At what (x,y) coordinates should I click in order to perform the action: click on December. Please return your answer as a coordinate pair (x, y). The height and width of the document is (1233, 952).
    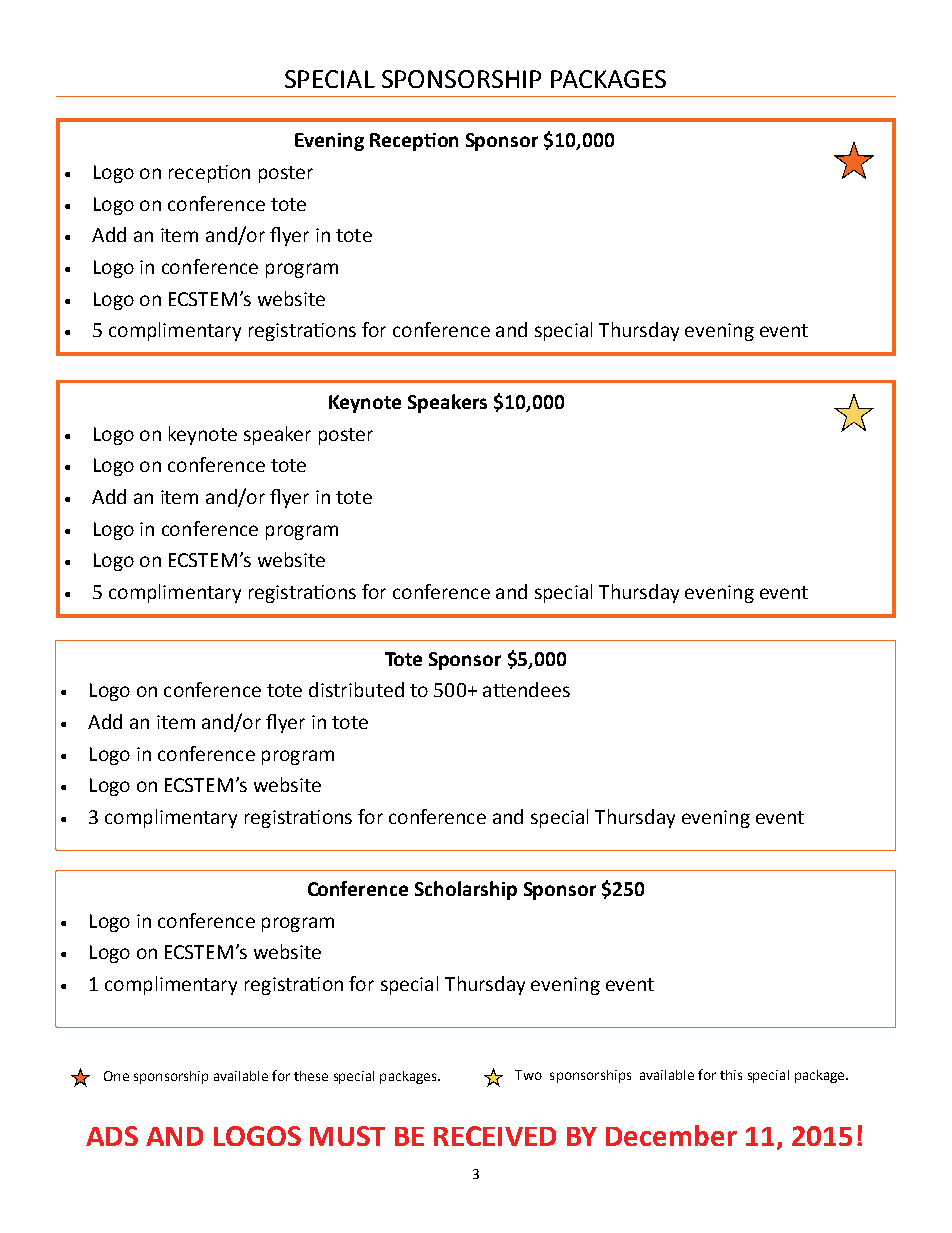
    Looking at the image, I should click on (671, 1135).
